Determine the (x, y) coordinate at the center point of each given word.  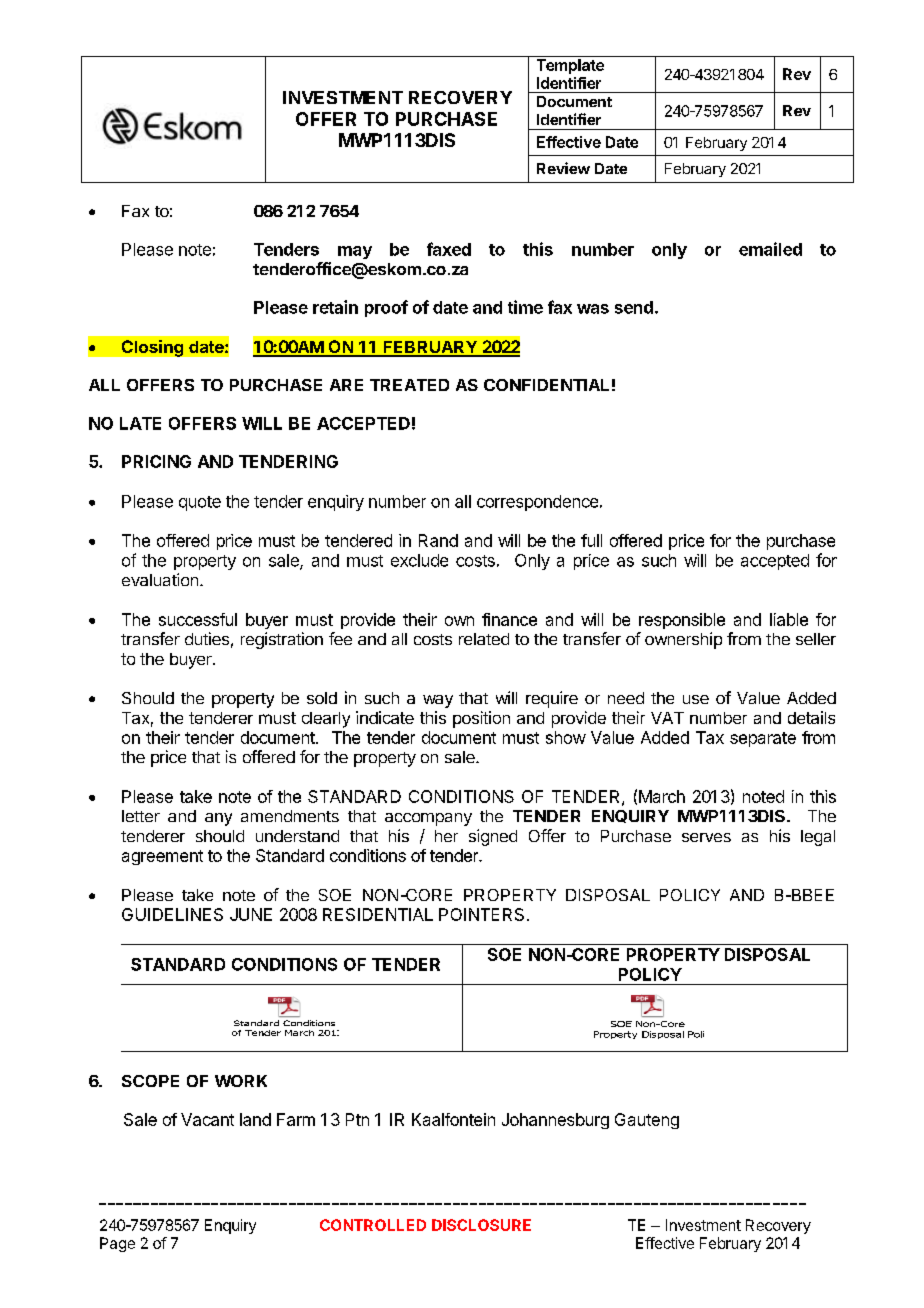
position (481, 719)
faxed (449, 249)
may (355, 252)
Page (117, 1244)
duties (207, 638)
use (696, 699)
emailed (770, 249)
